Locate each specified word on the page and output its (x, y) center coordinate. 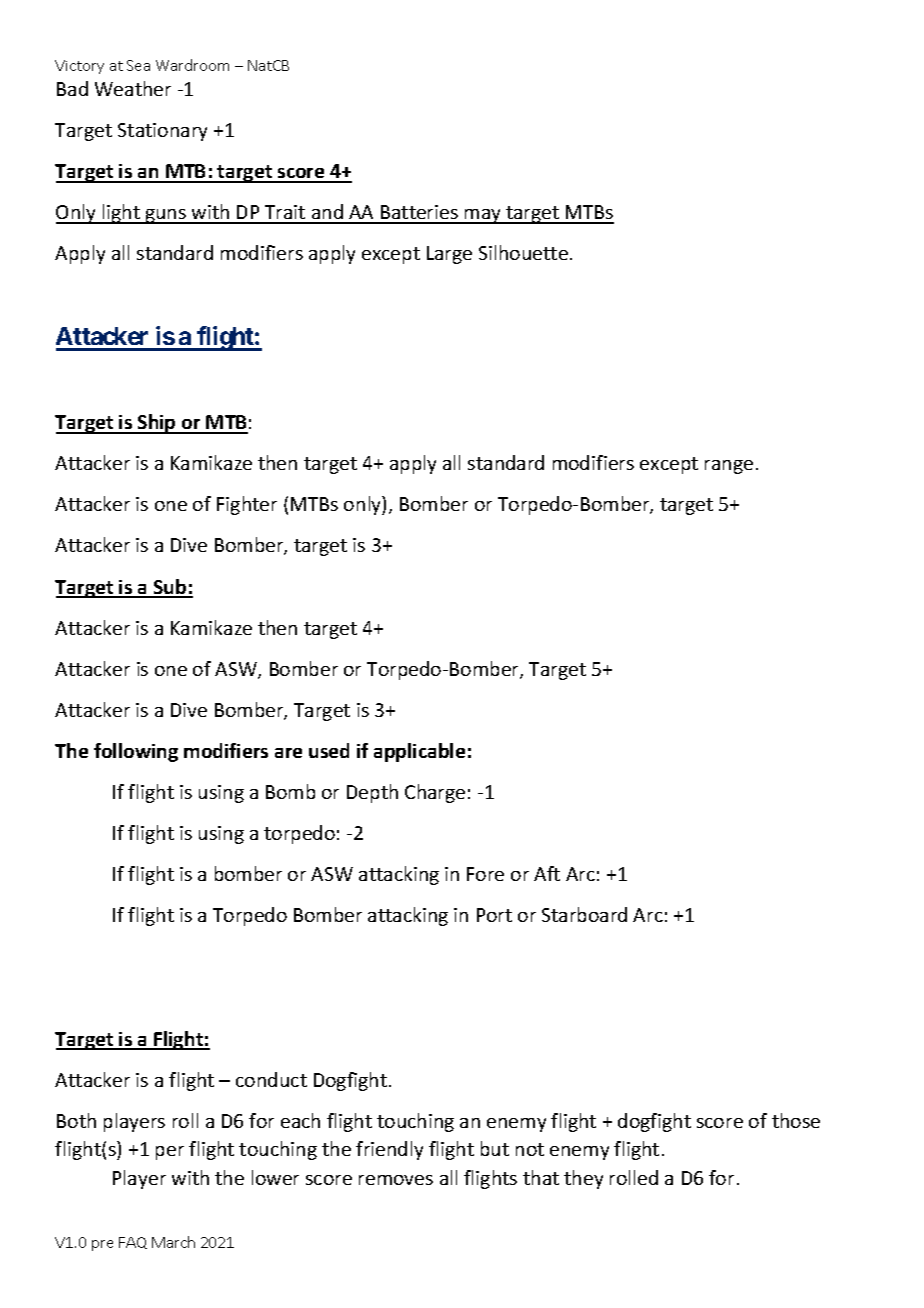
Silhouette (523, 252)
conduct (271, 1079)
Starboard (584, 914)
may (483, 216)
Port (494, 915)
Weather (133, 88)
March (173, 1242)
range (729, 467)
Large (449, 255)
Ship (157, 424)
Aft (547, 873)
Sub (170, 588)
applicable (419, 752)
